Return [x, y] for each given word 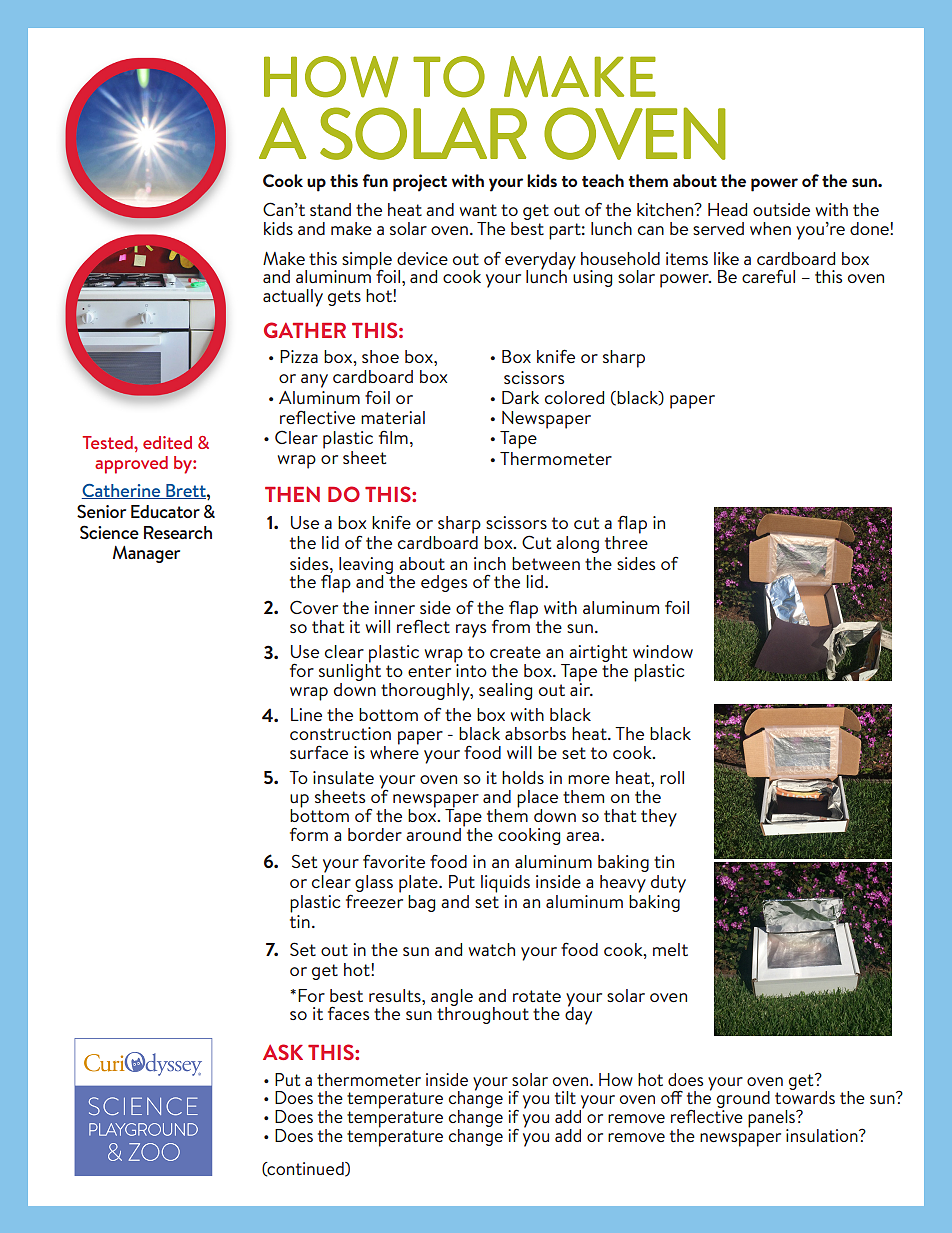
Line [306, 714]
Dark [520, 397]
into [470, 669]
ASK [283, 1052]
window [663, 651]
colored [574, 397]
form [309, 834]
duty [668, 884]
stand [330, 209]
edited [167, 442]
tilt [565, 1097]
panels [773, 1120]
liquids [505, 884]
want [478, 210]
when [770, 228]
